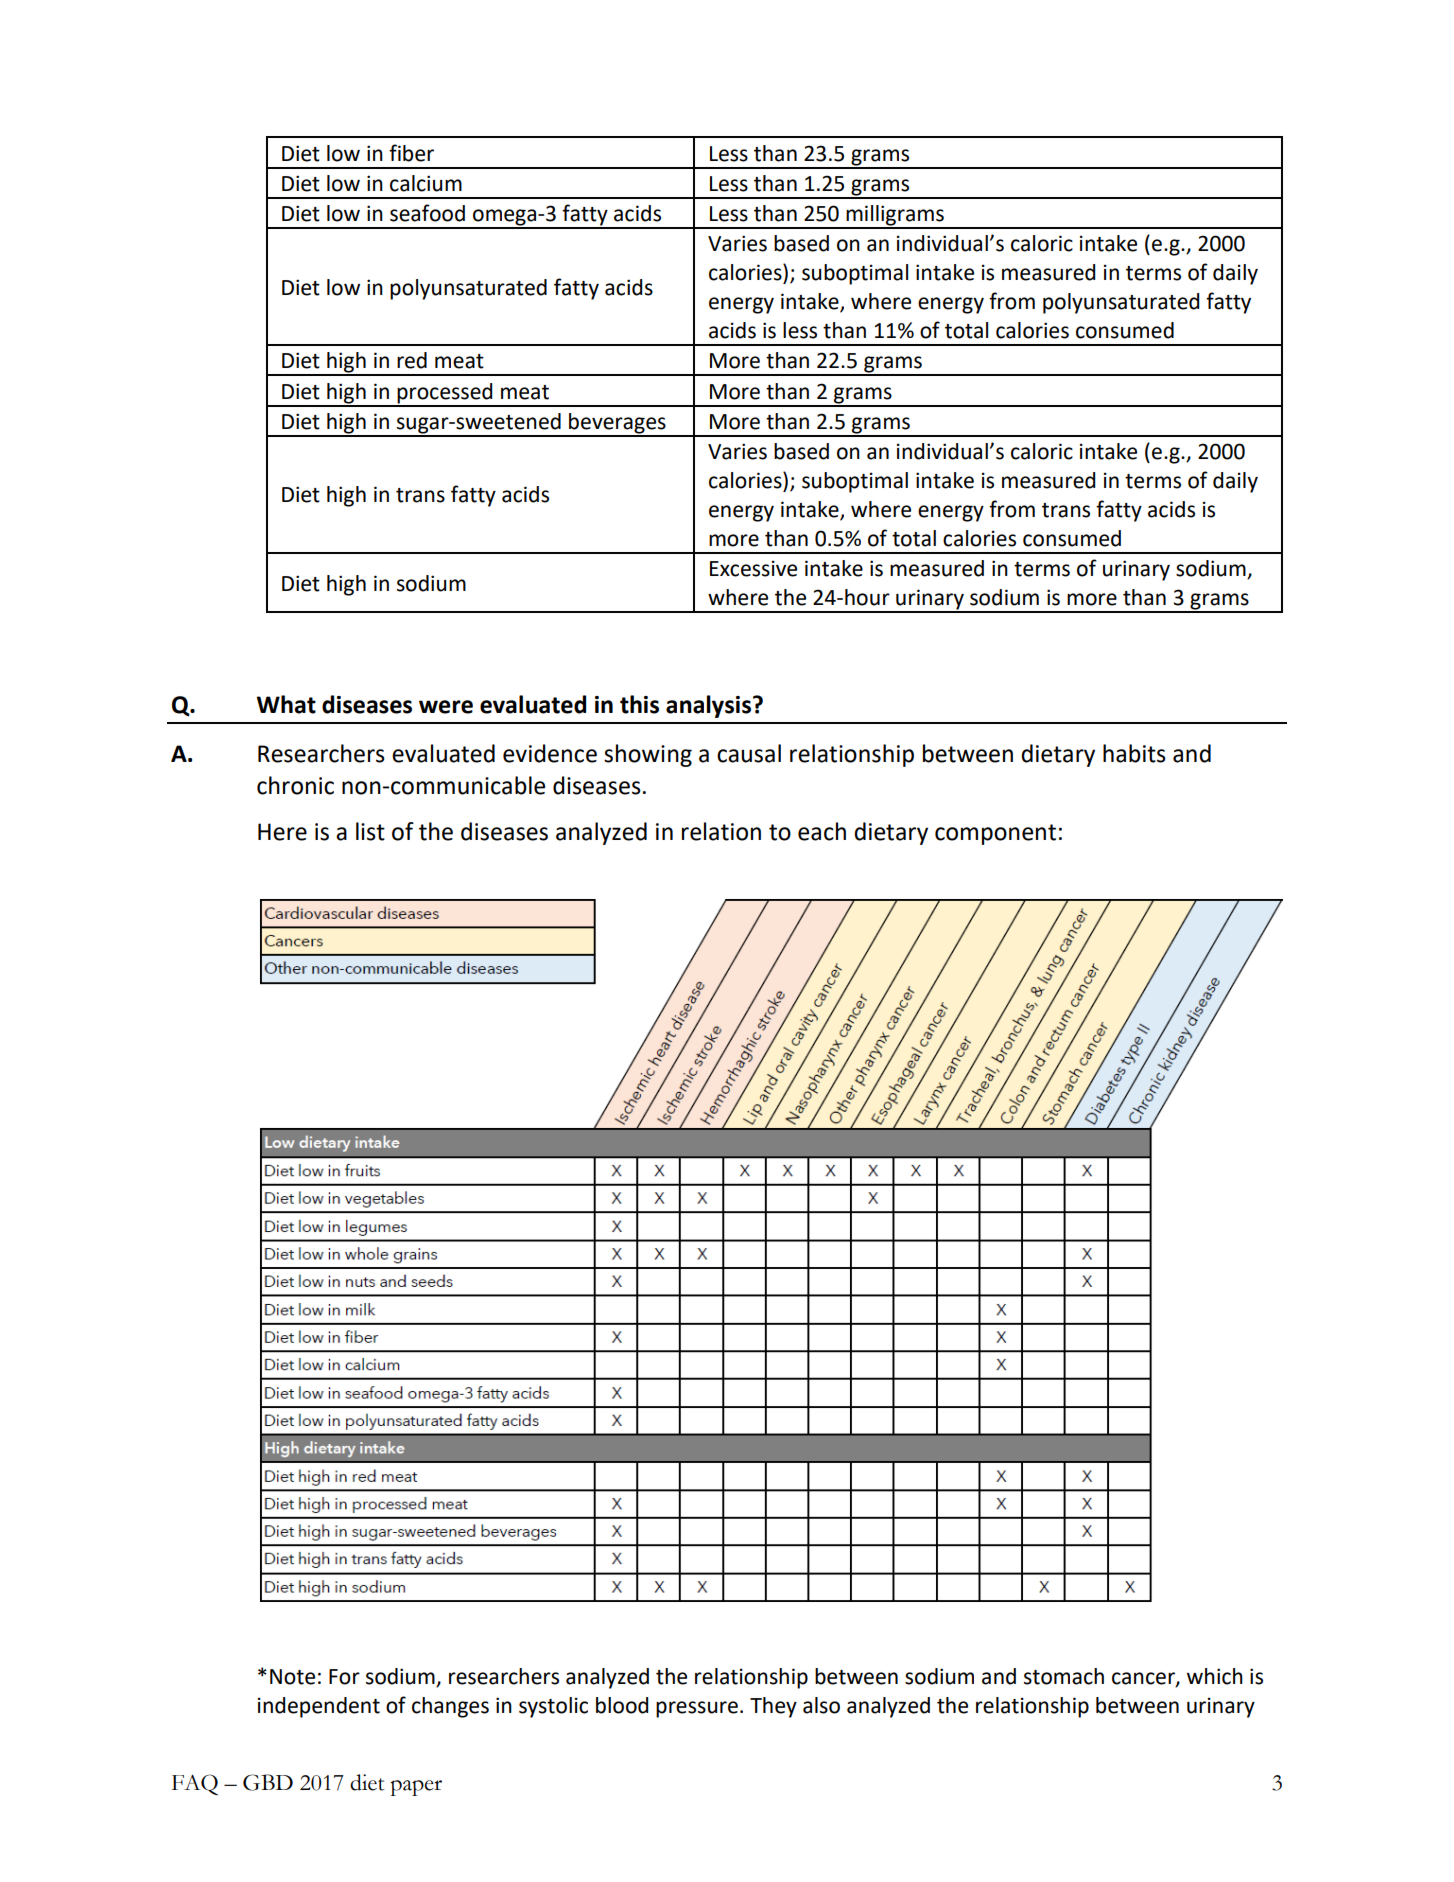  Describe the element at coordinates (1064, 1676) in the image. I see `stomach` at that location.
